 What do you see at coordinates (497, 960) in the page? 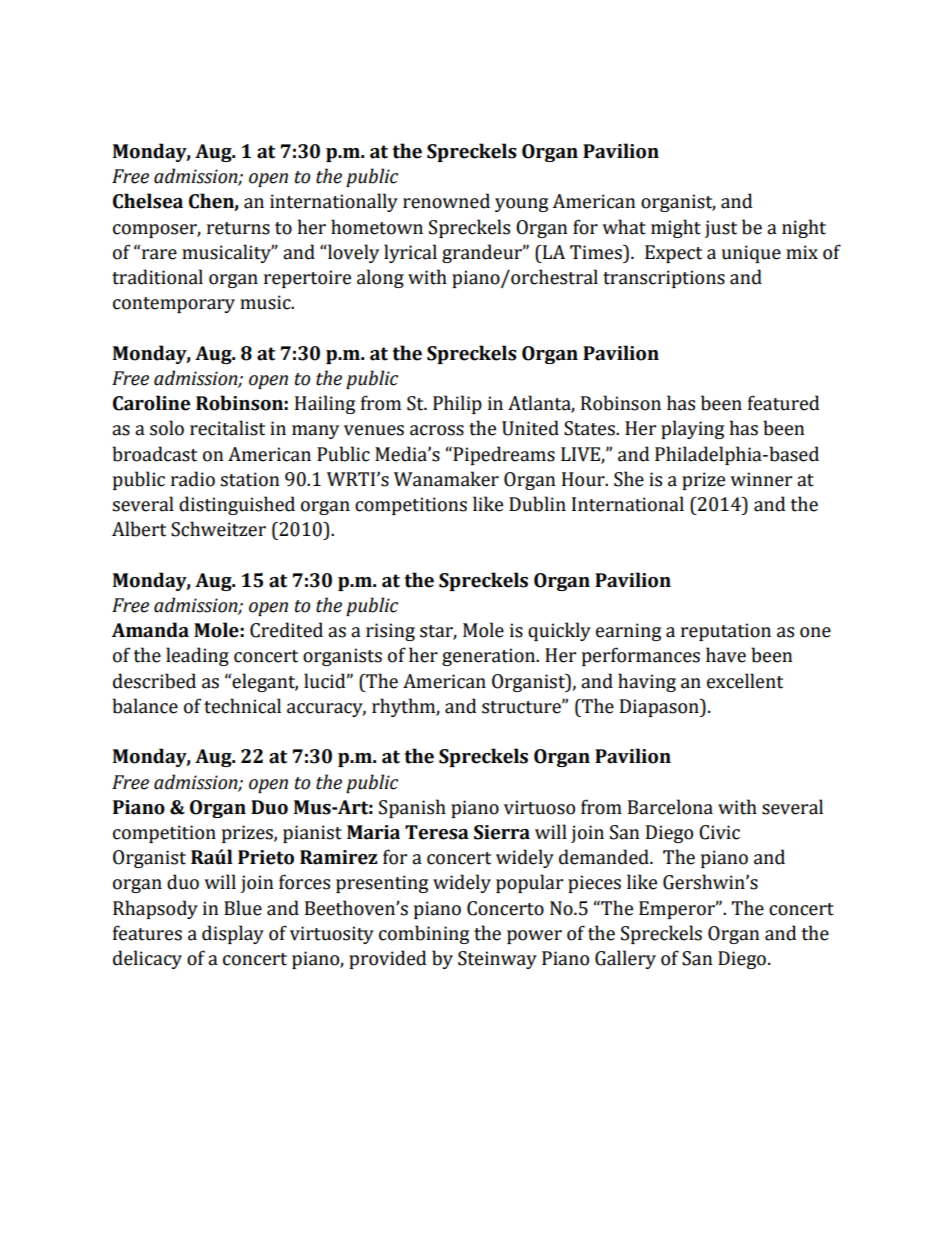
I see `Steinway` at bounding box center [497, 960].
